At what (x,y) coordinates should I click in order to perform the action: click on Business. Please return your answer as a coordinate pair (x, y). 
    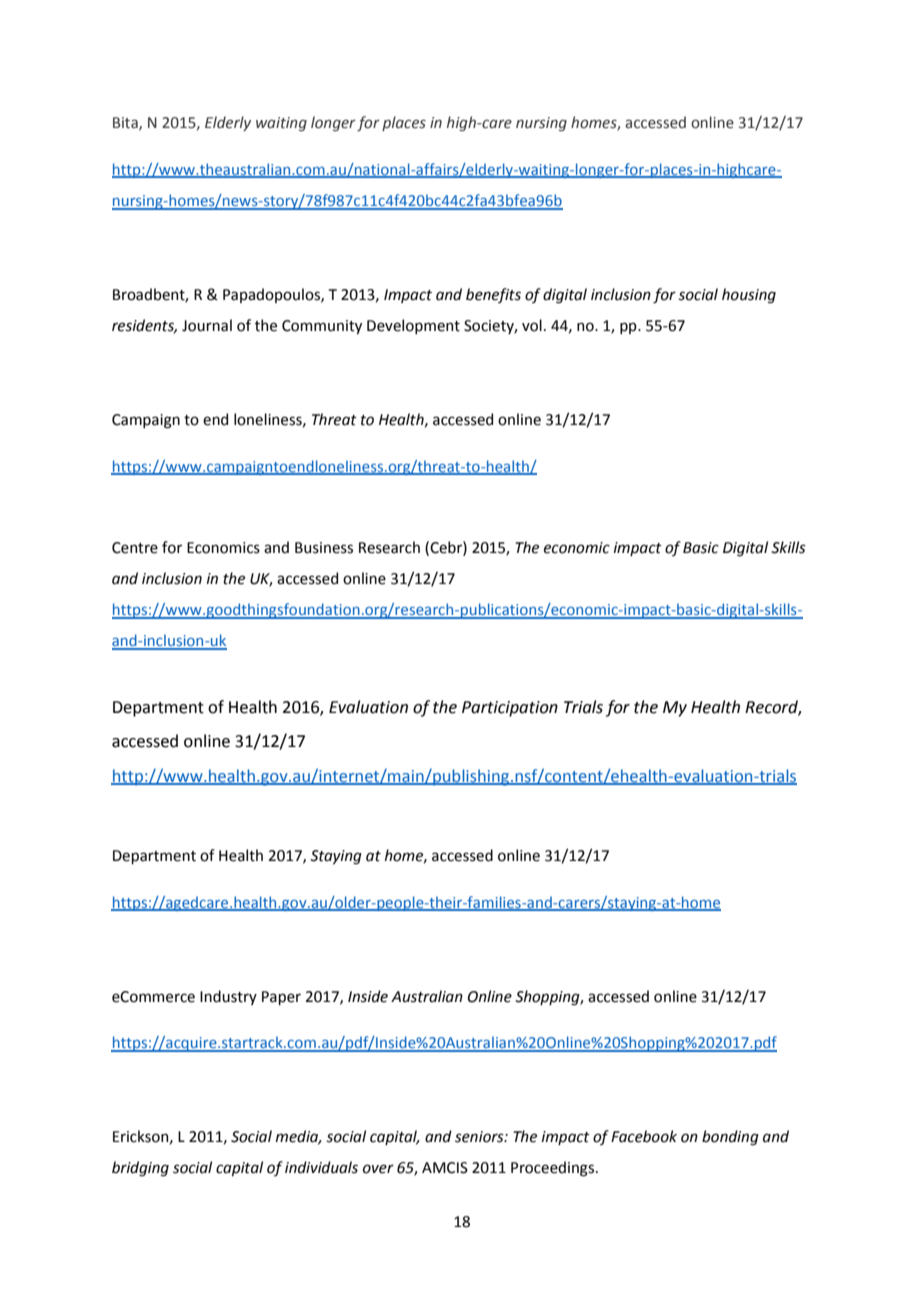
    Looking at the image, I should click on (324, 548).
